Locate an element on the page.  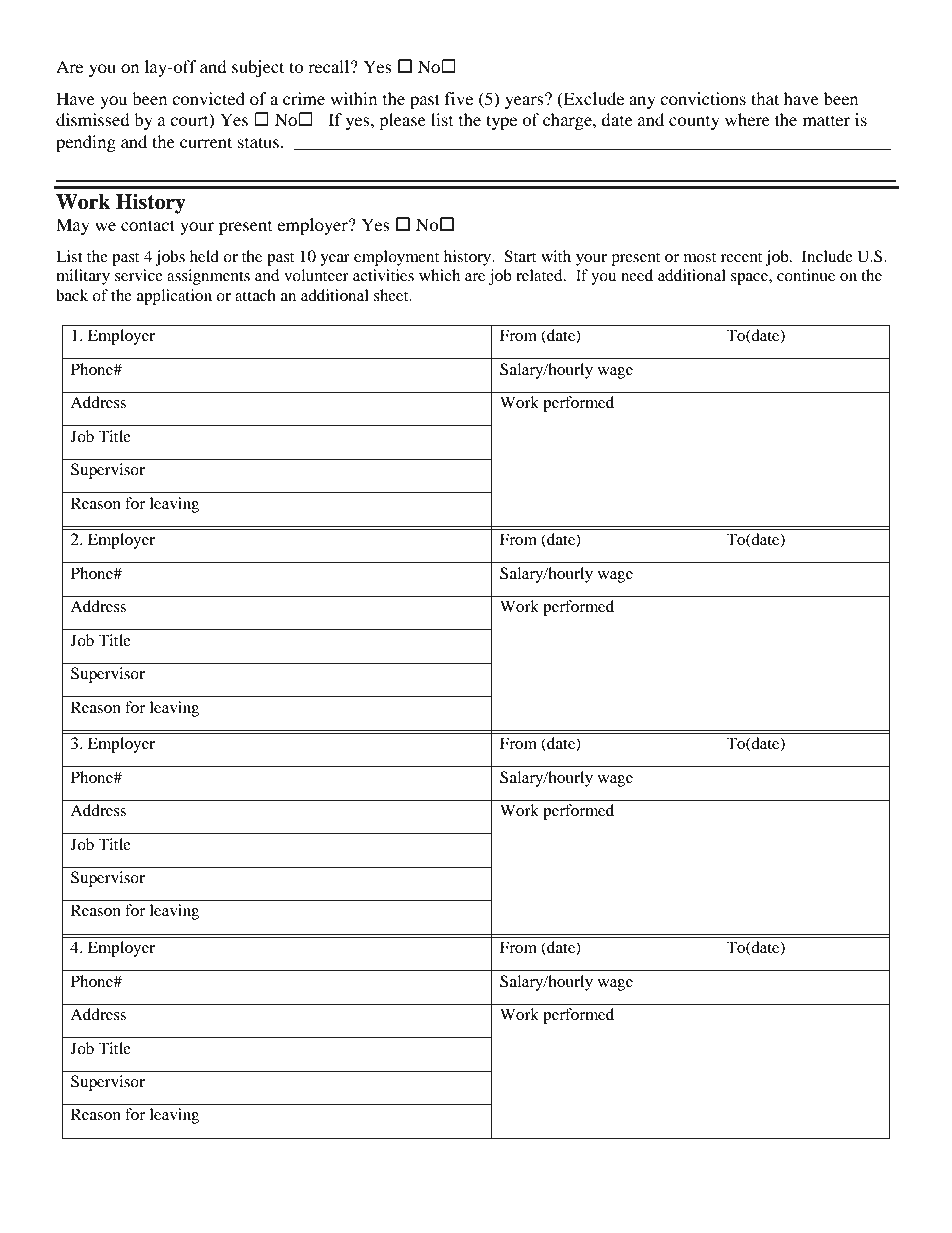
that is located at coordinates (765, 98).
